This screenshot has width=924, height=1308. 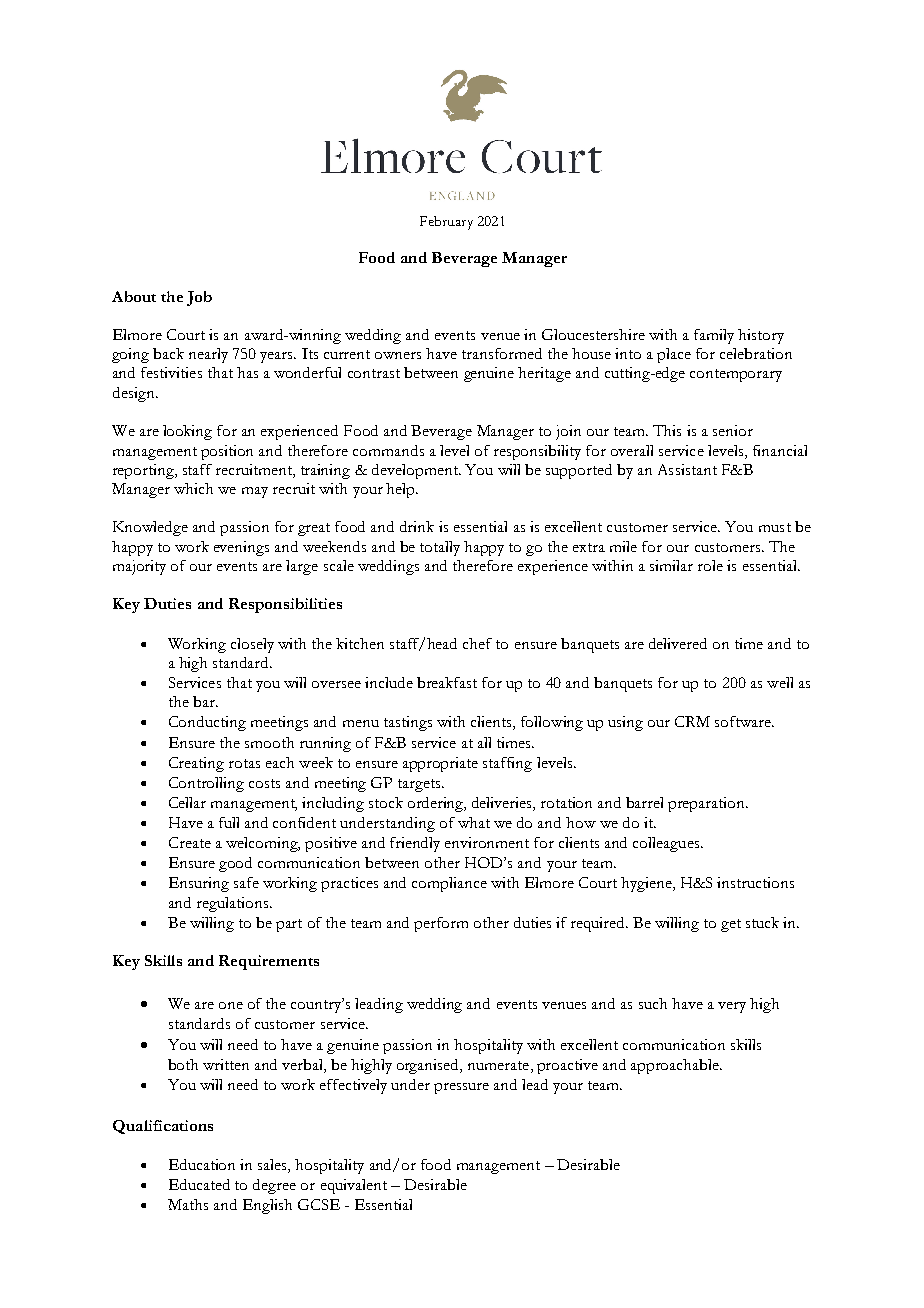 I want to click on February, so click(x=446, y=223).
